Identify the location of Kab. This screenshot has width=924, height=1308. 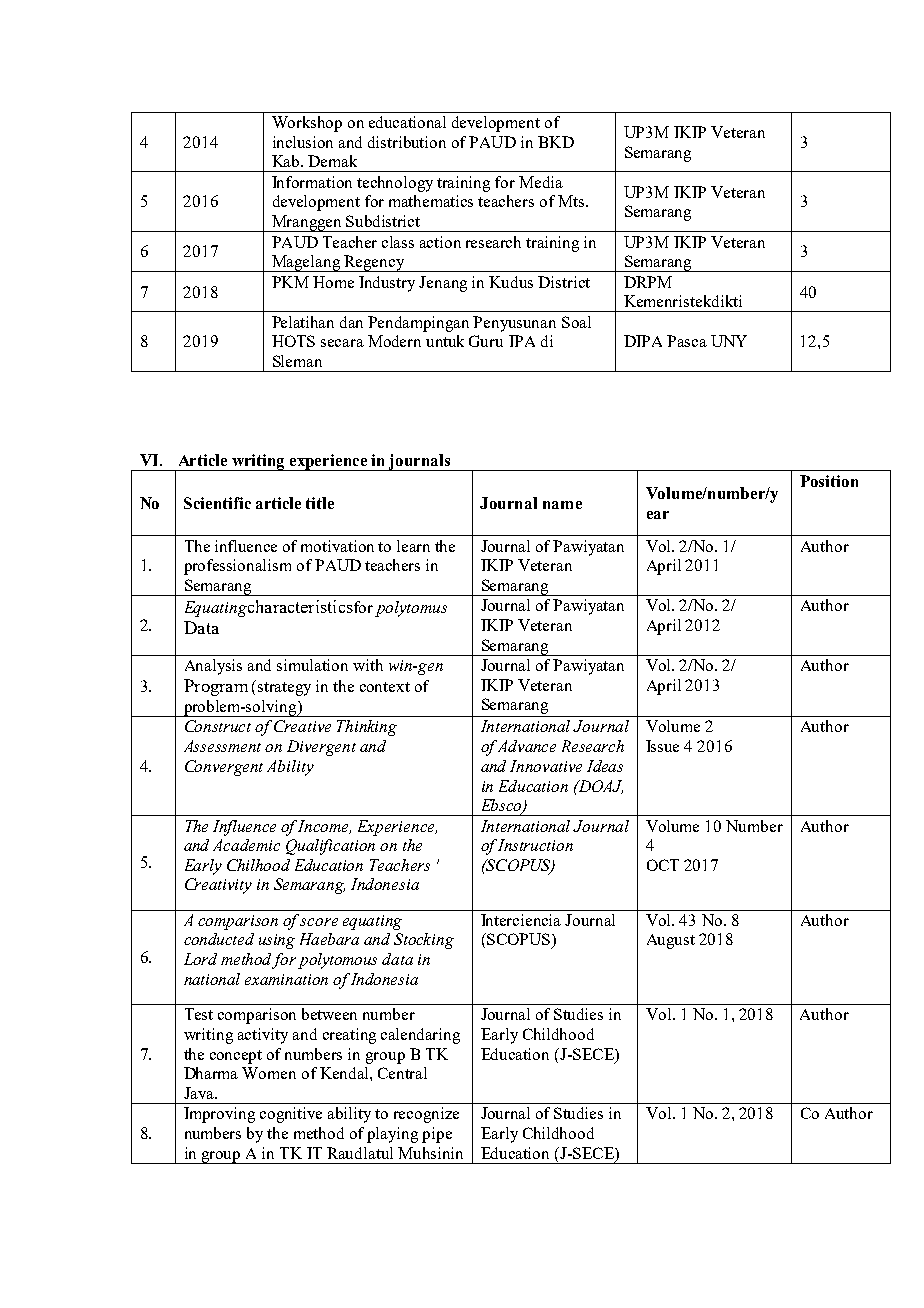
(287, 161).
